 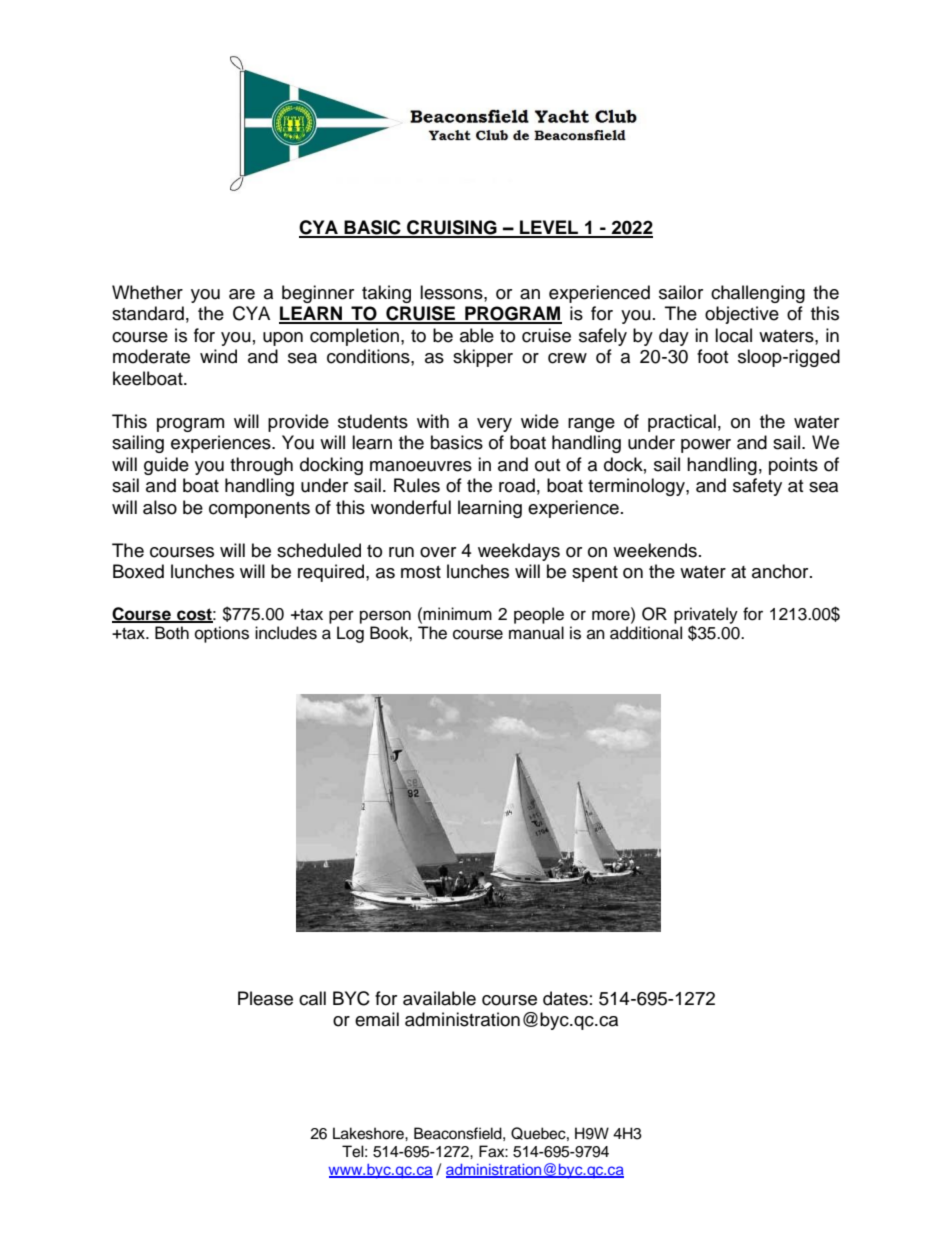 What do you see at coordinates (242, 294) in the screenshot?
I see `are` at bounding box center [242, 294].
